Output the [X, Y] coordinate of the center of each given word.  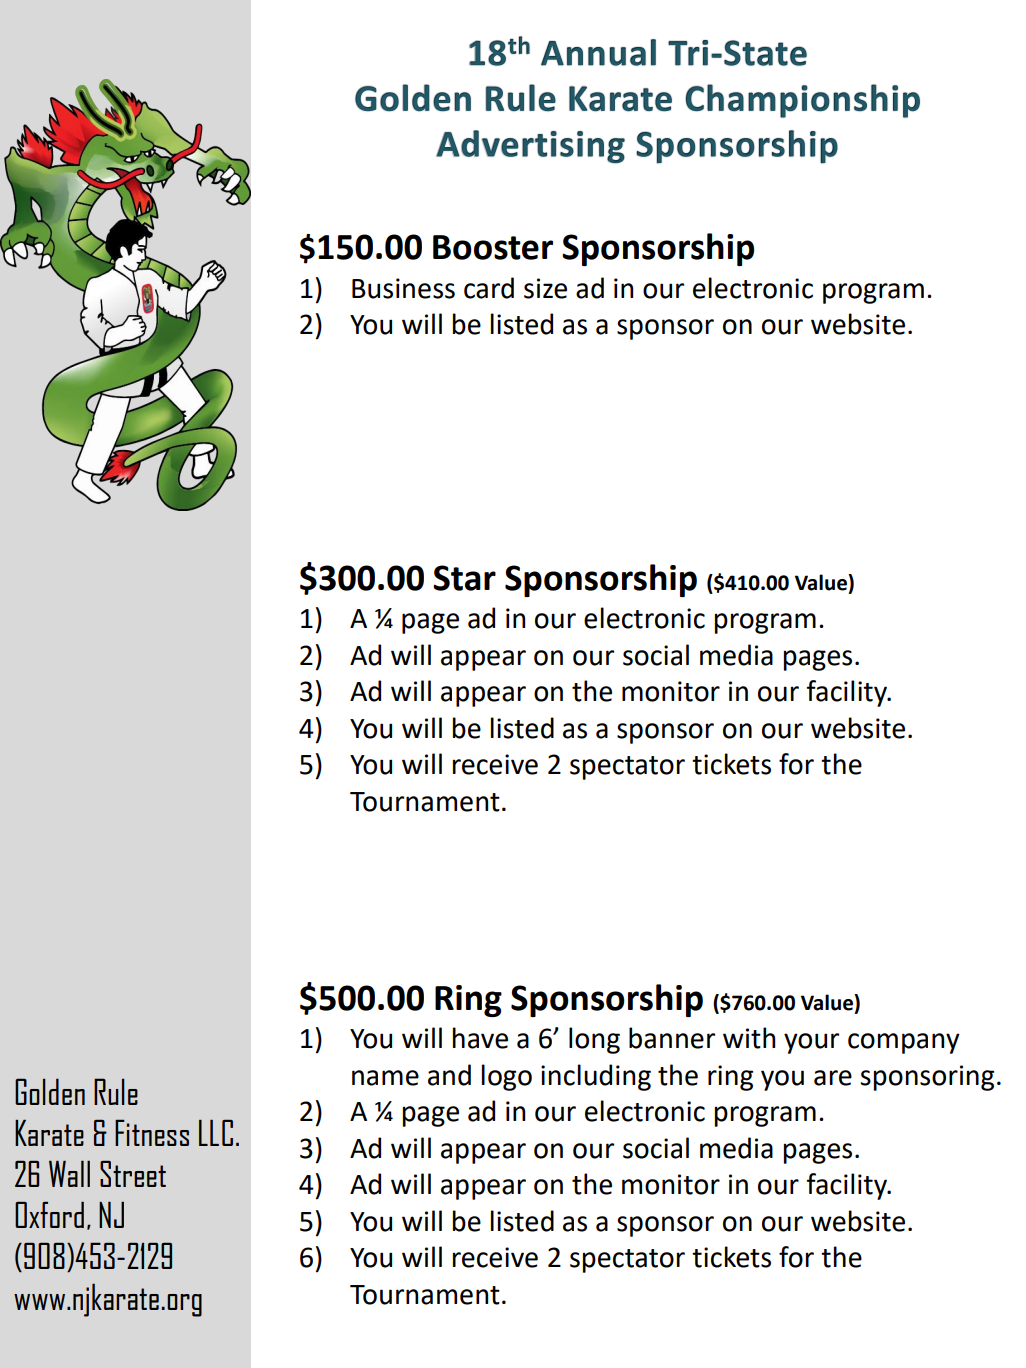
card [489, 288]
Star [464, 578]
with [749, 1038]
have [480, 1038]
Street [133, 1174]
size [545, 288]
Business [403, 288]
